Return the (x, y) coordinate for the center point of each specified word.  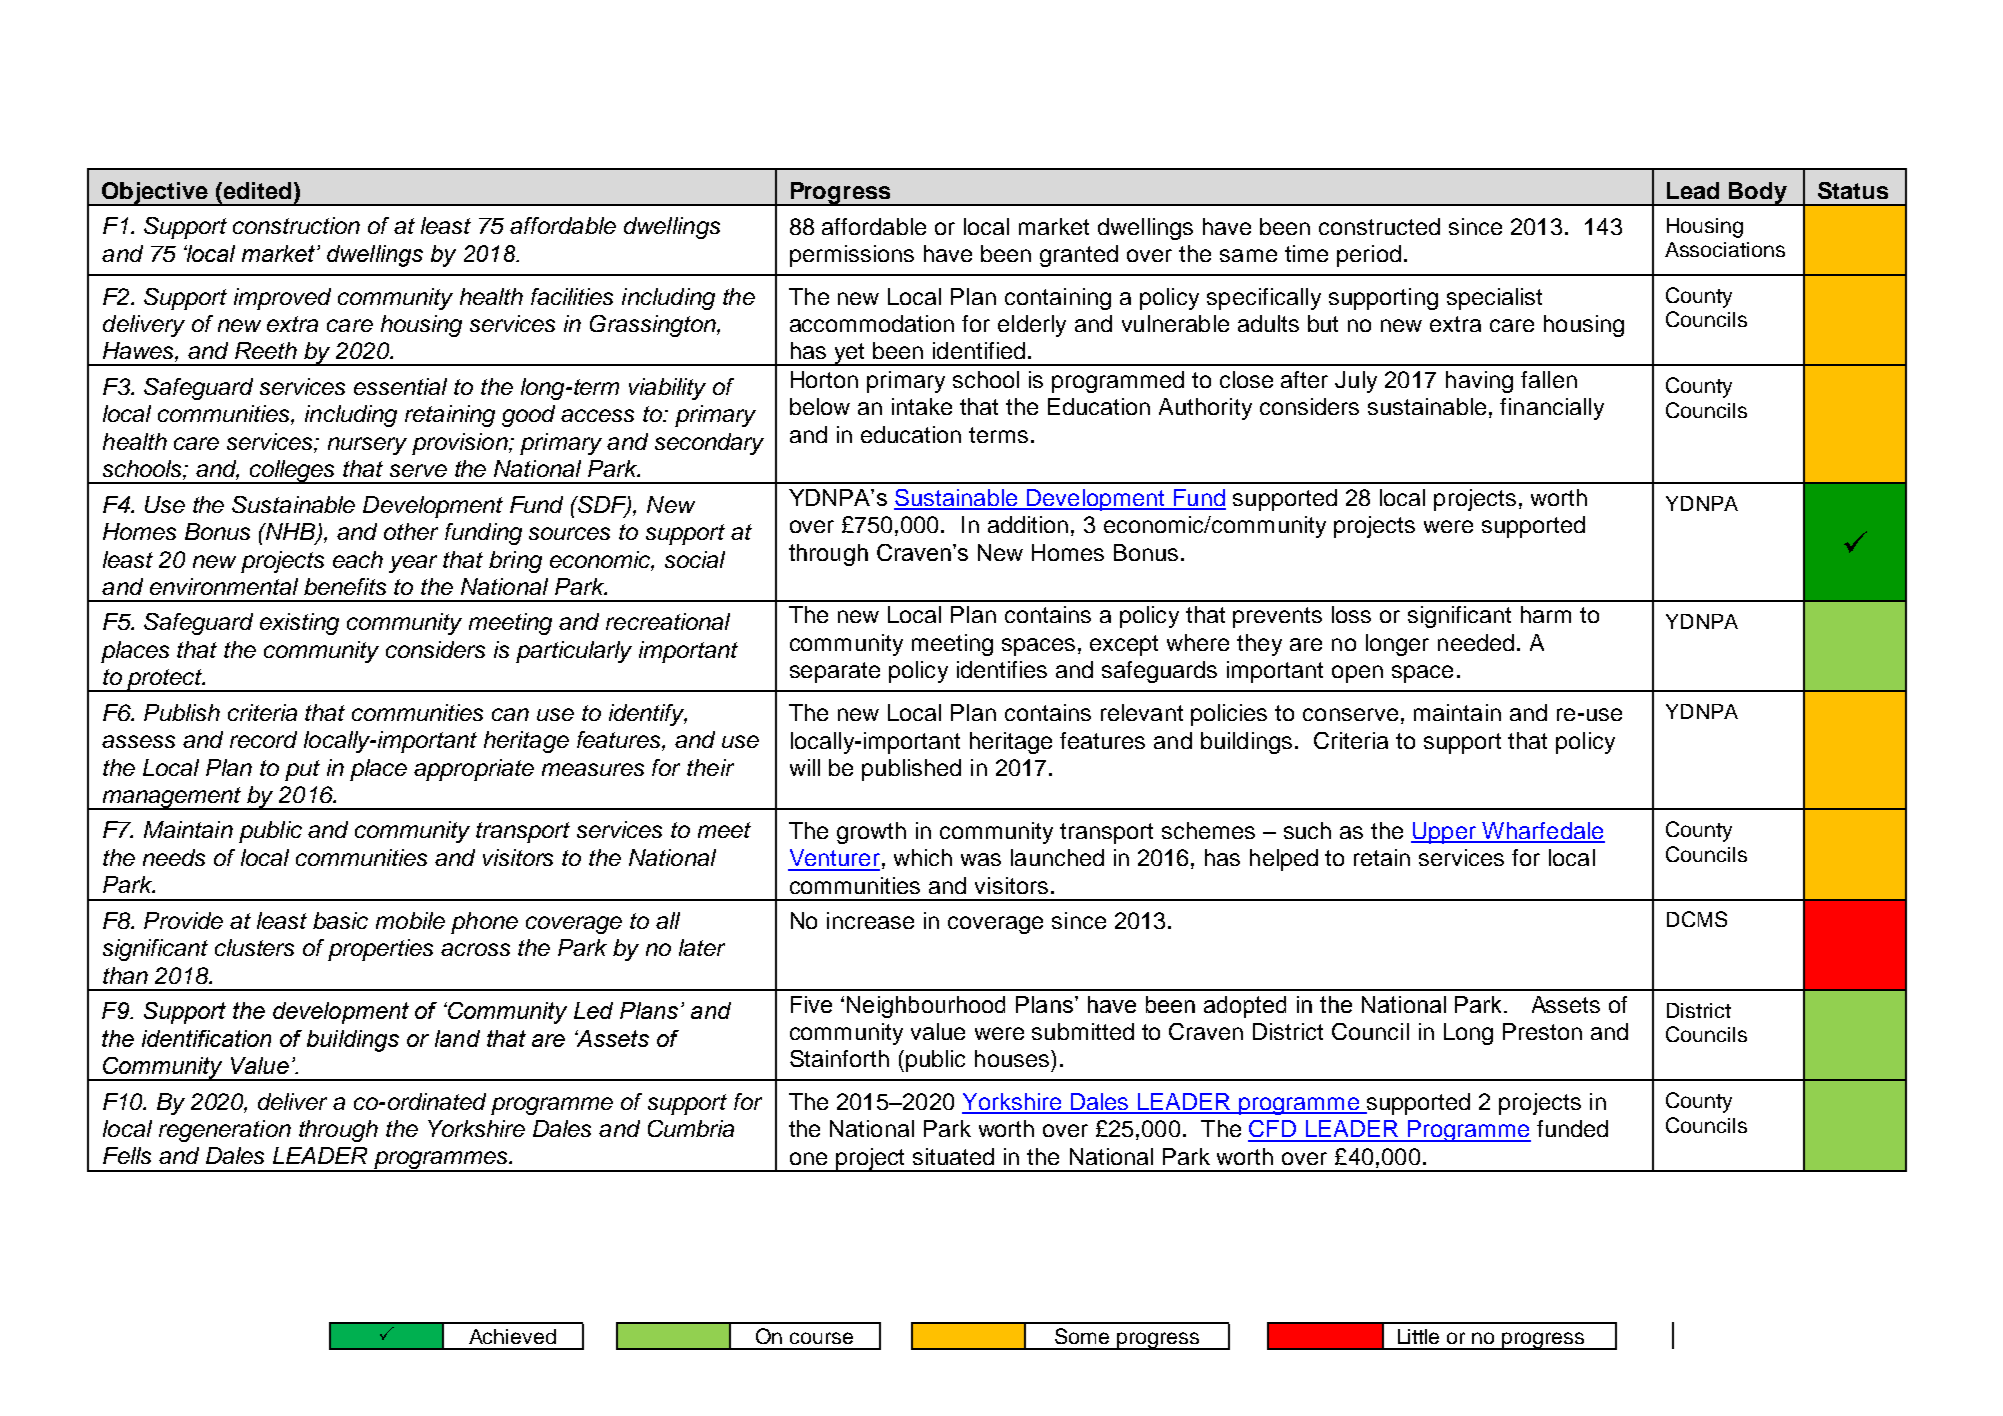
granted (1079, 256)
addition (1028, 524)
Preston (1542, 1031)
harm (1546, 614)
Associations (1725, 249)
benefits (345, 586)
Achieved (512, 1336)
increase (870, 920)
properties (380, 950)
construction (296, 225)
